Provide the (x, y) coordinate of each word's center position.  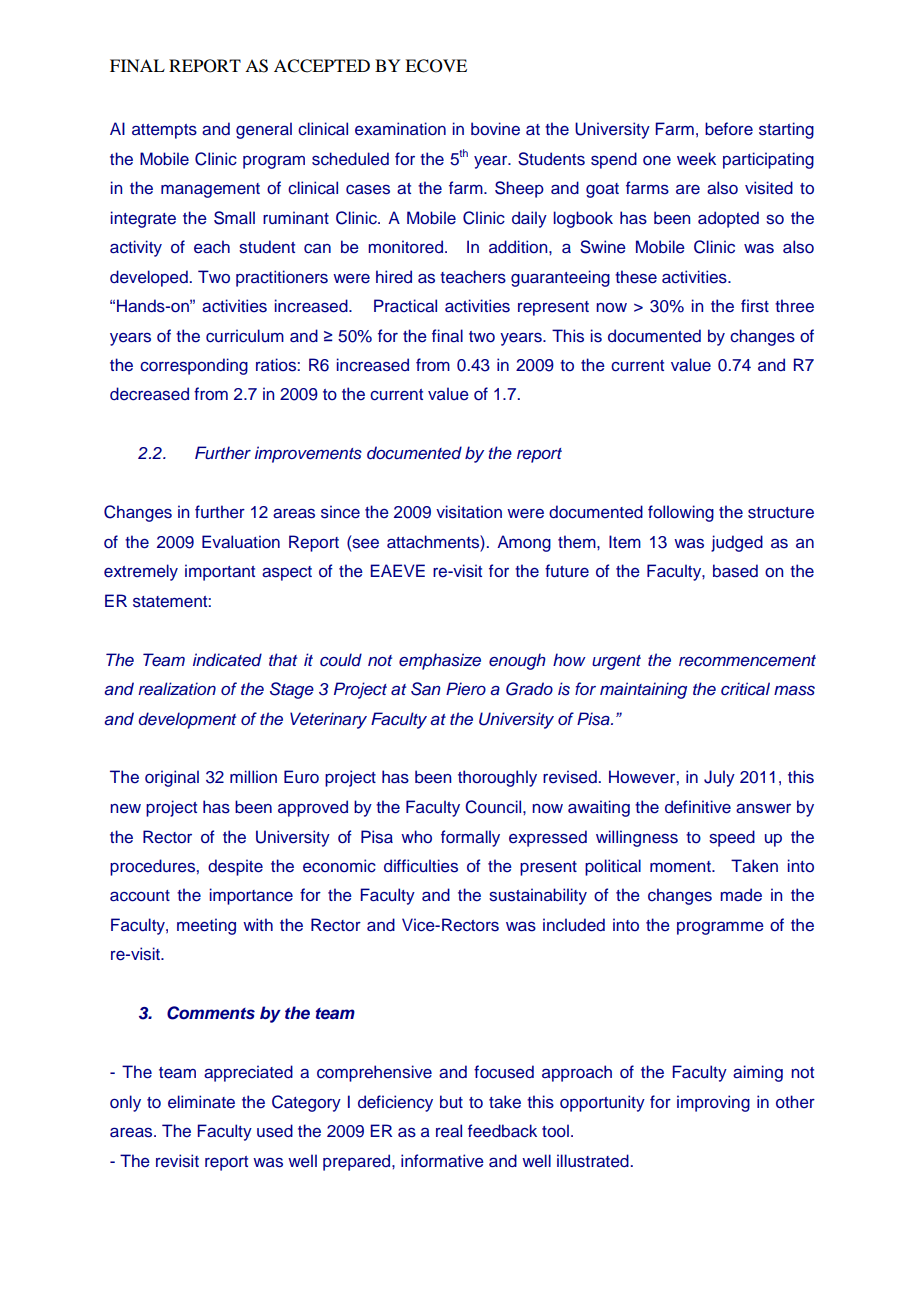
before (729, 129)
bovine (495, 129)
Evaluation (241, 542)
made (741, 895)
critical (745, 689)
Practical (405, 306)
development (187, 720)
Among (524, 543)
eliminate (201, 1102)
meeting (206, 926)
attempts (164, 131)
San (426, 689)
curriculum (245, 336)
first (755, 306)
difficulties (421, 866)
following (681, 513)
